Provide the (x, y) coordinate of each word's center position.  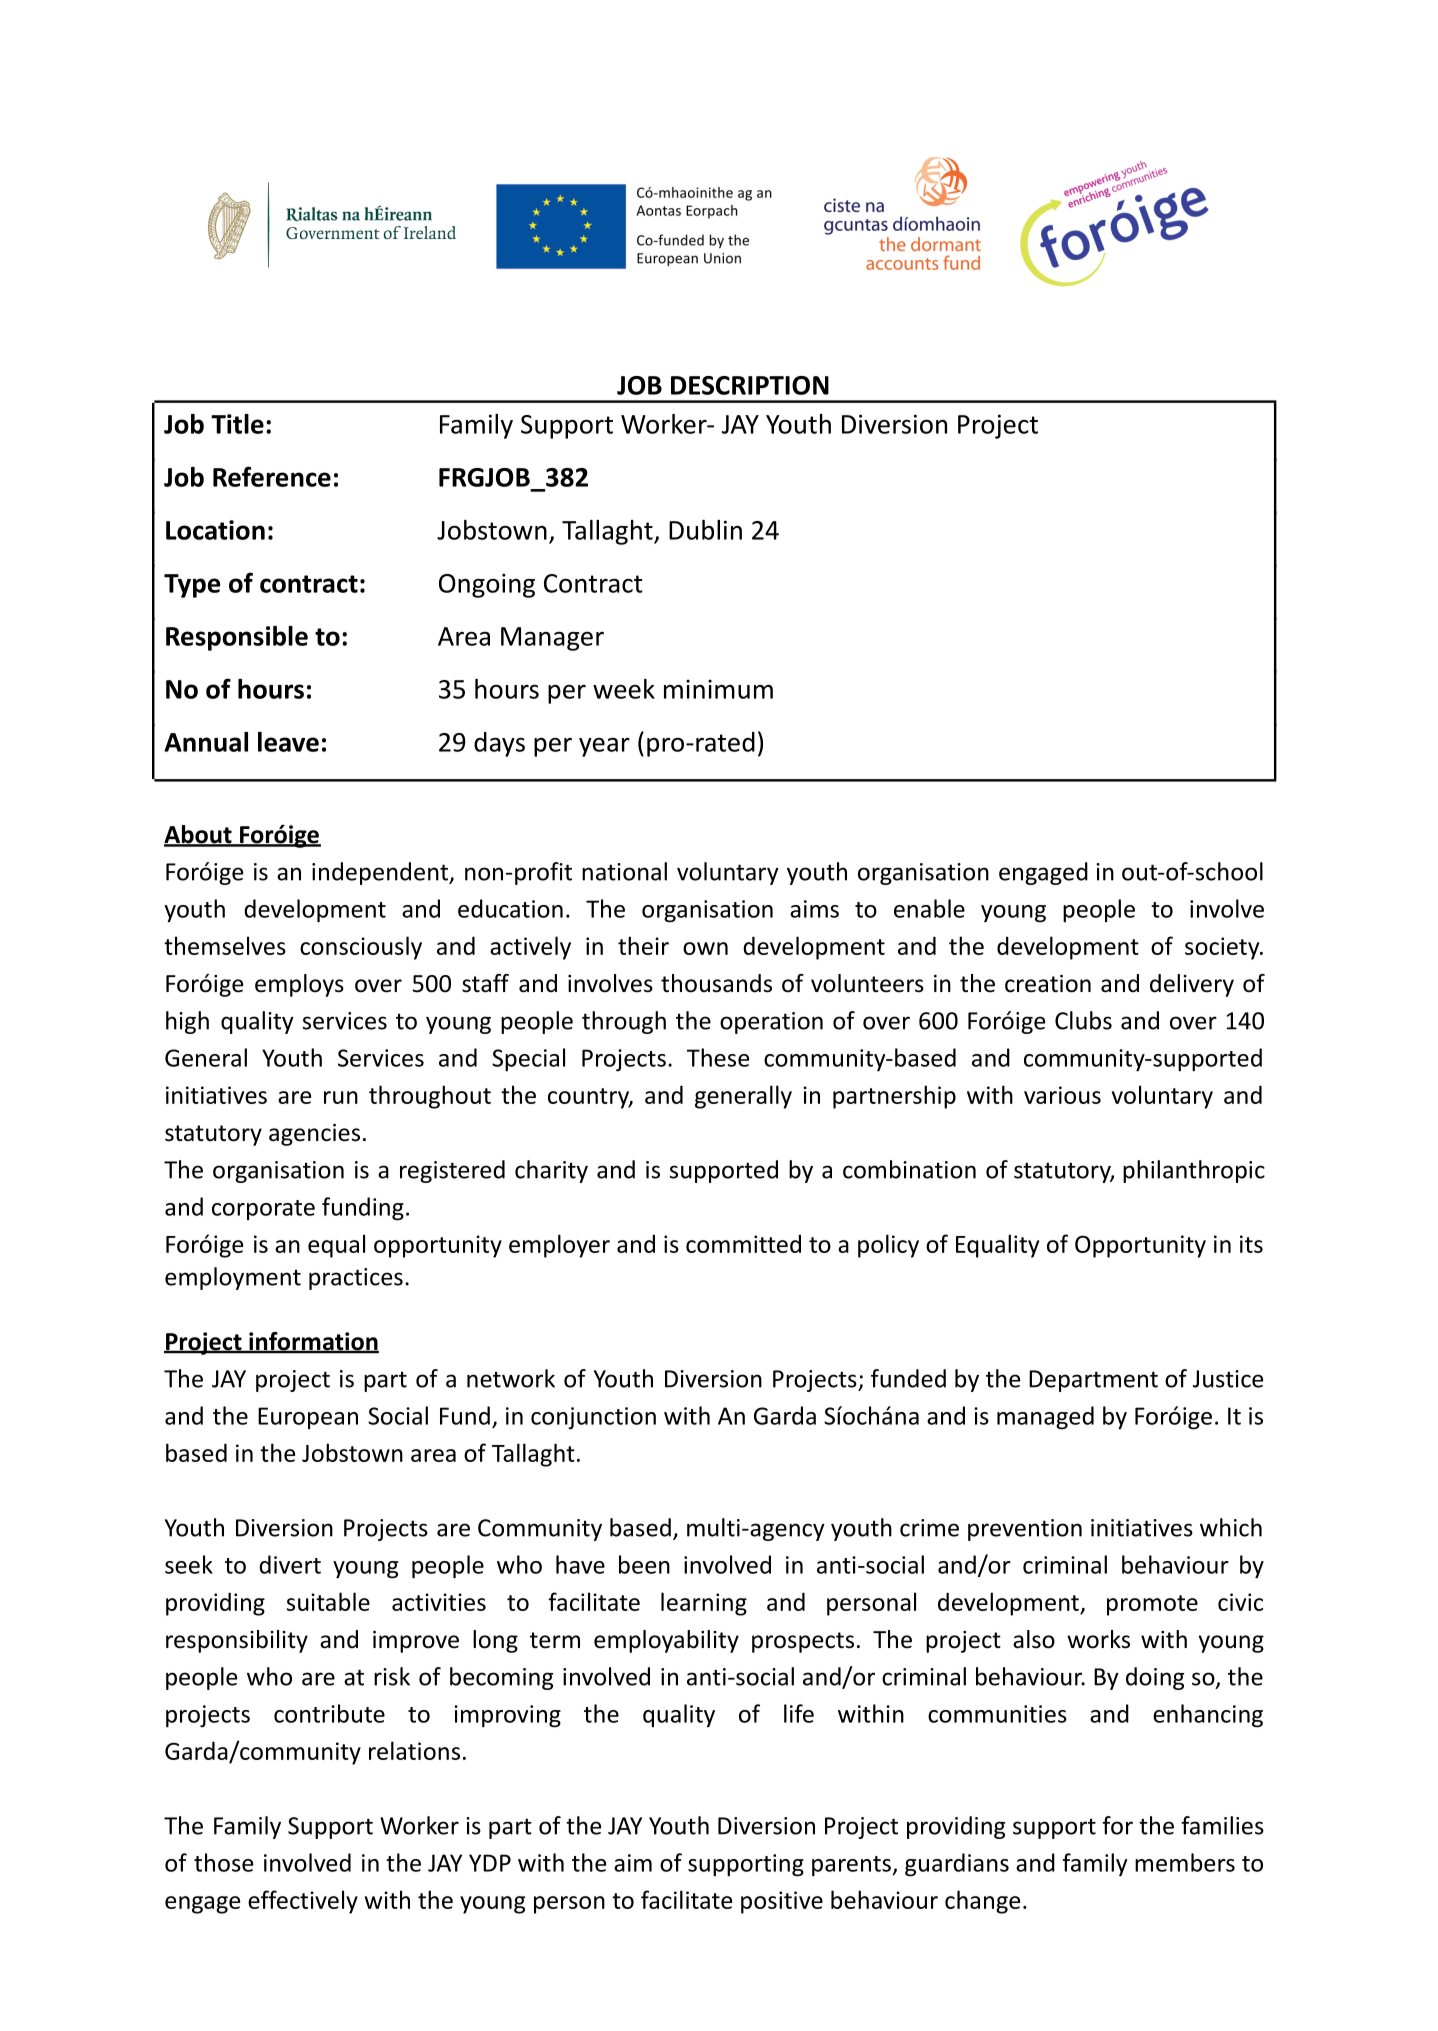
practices (356, 1279)
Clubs (1083, 1020)
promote (1152, 1605)
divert (290, 1564)
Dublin (705, 530)
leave (288, 742)
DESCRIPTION (750, 385)
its (1251, 1244)
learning (704, 1604)
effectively (303, 1902)
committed (743, 1243)
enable (929, 908)
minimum (718, 689)
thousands (716, 983)
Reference (272, 476)
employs (299, 985)
